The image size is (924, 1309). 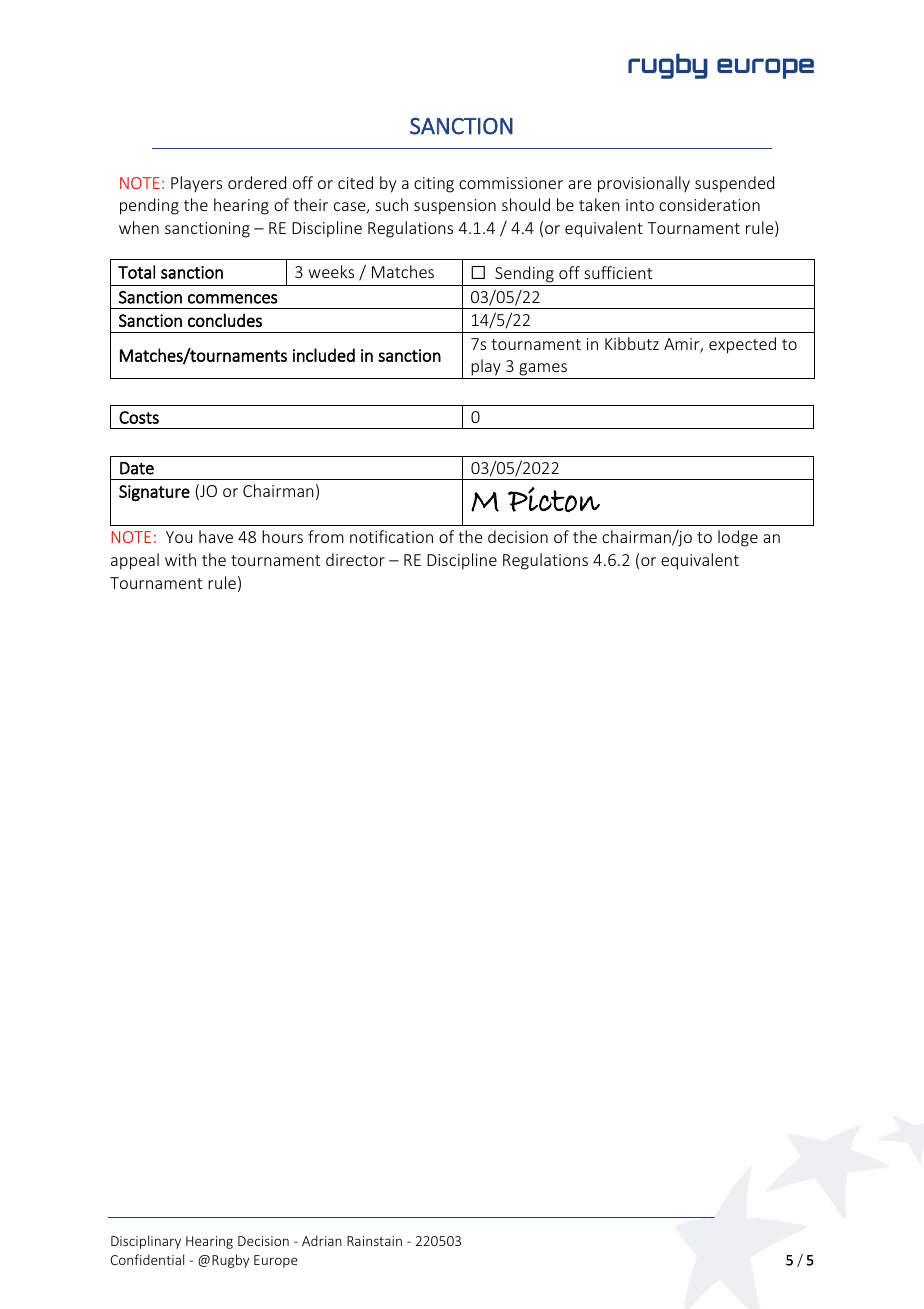 What do you see at coordinates (135, 561) in the image?
I see `appeal` at bounding box center [135, 561].
